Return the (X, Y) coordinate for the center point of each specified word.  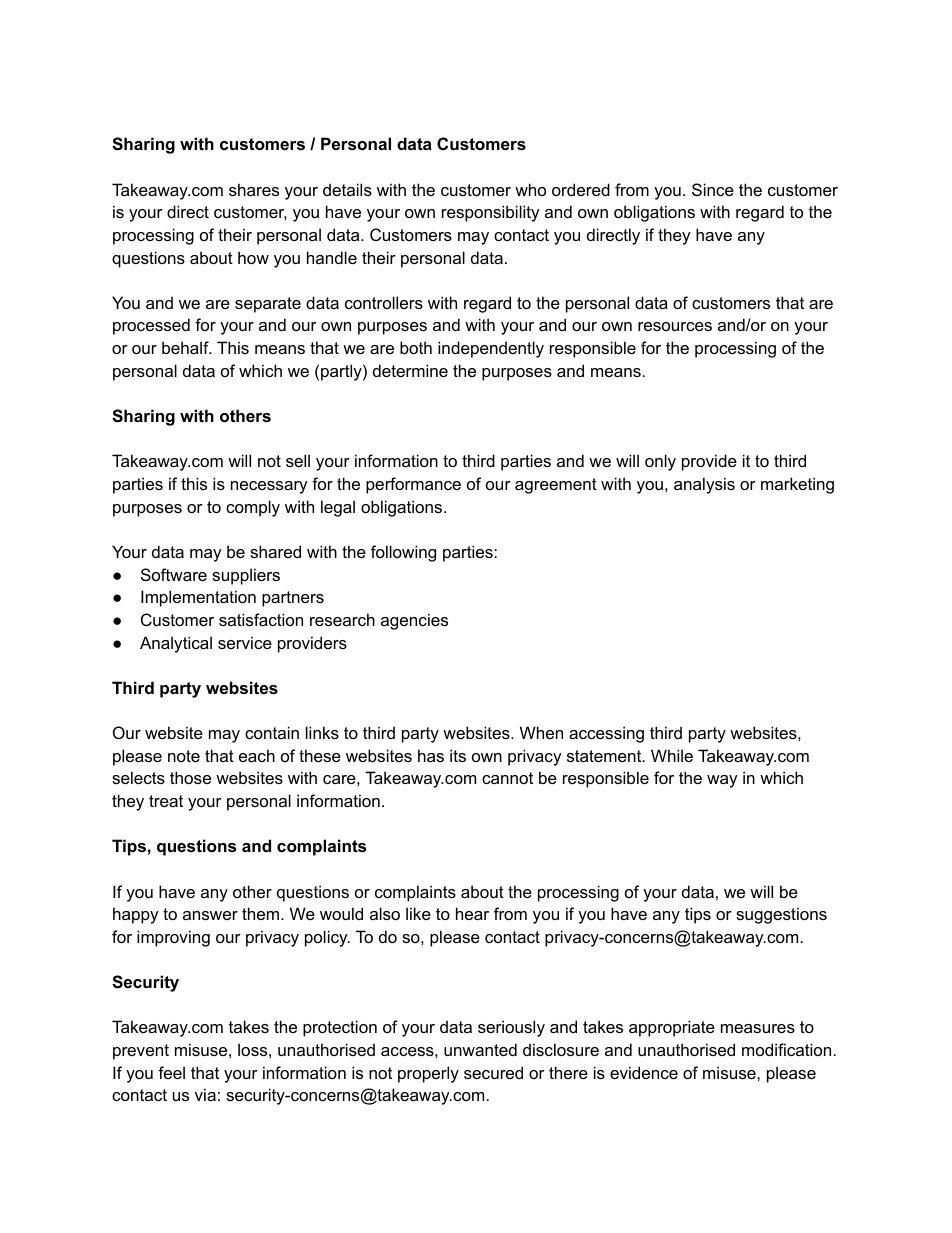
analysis (704, 485)
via (205, 1094)
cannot (507, 778)
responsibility (491, 213)
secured (493, 1072)
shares (254, 189)
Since (713, 189)
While (672, 755)
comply (253, 508)
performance (413, 485)
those (190, 777)
